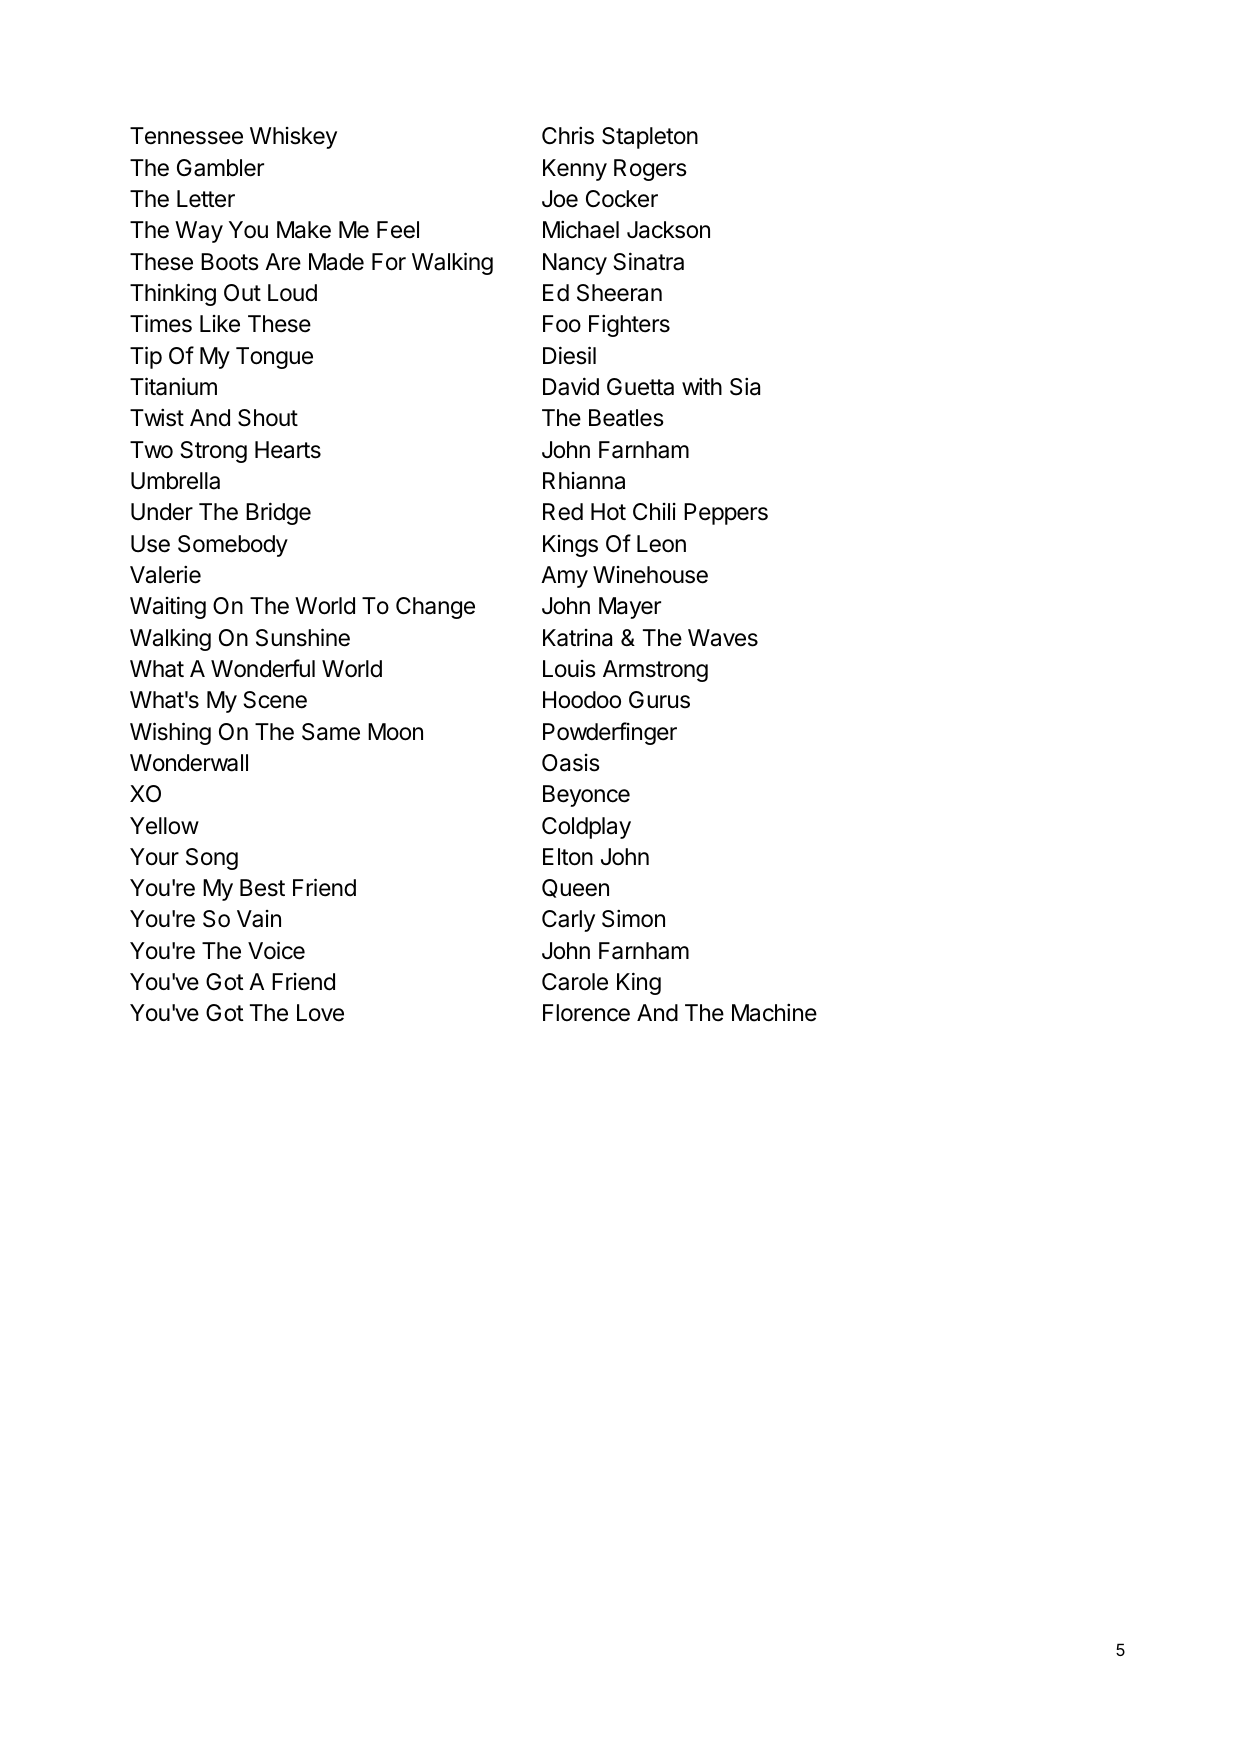  What do you see at coordinates (435, 608) in the screenshot?
I see `Change` at bounding box center [435, 608].
